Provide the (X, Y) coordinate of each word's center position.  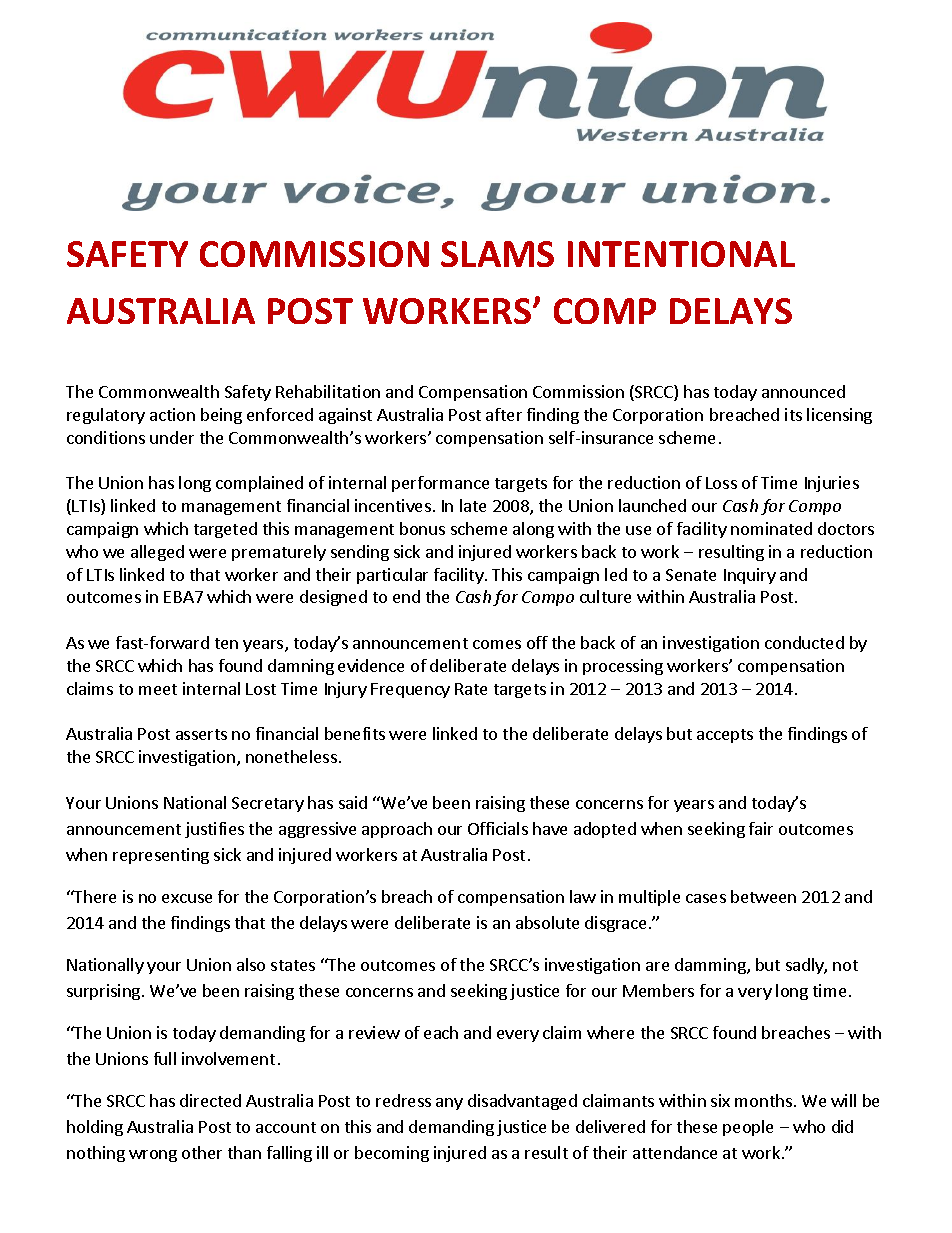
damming (711, 966)
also (251, 964)
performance (440, 484)
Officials (498, 828)
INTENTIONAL (681, 254)
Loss (721, 483)
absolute (547, 922)
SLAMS (497, 254)
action (172, 414)
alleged (157, 553)
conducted (804, 642)
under (172, 437)
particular (392, 576)
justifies (214, 830)
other (202, 1152)
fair (761, 828)
